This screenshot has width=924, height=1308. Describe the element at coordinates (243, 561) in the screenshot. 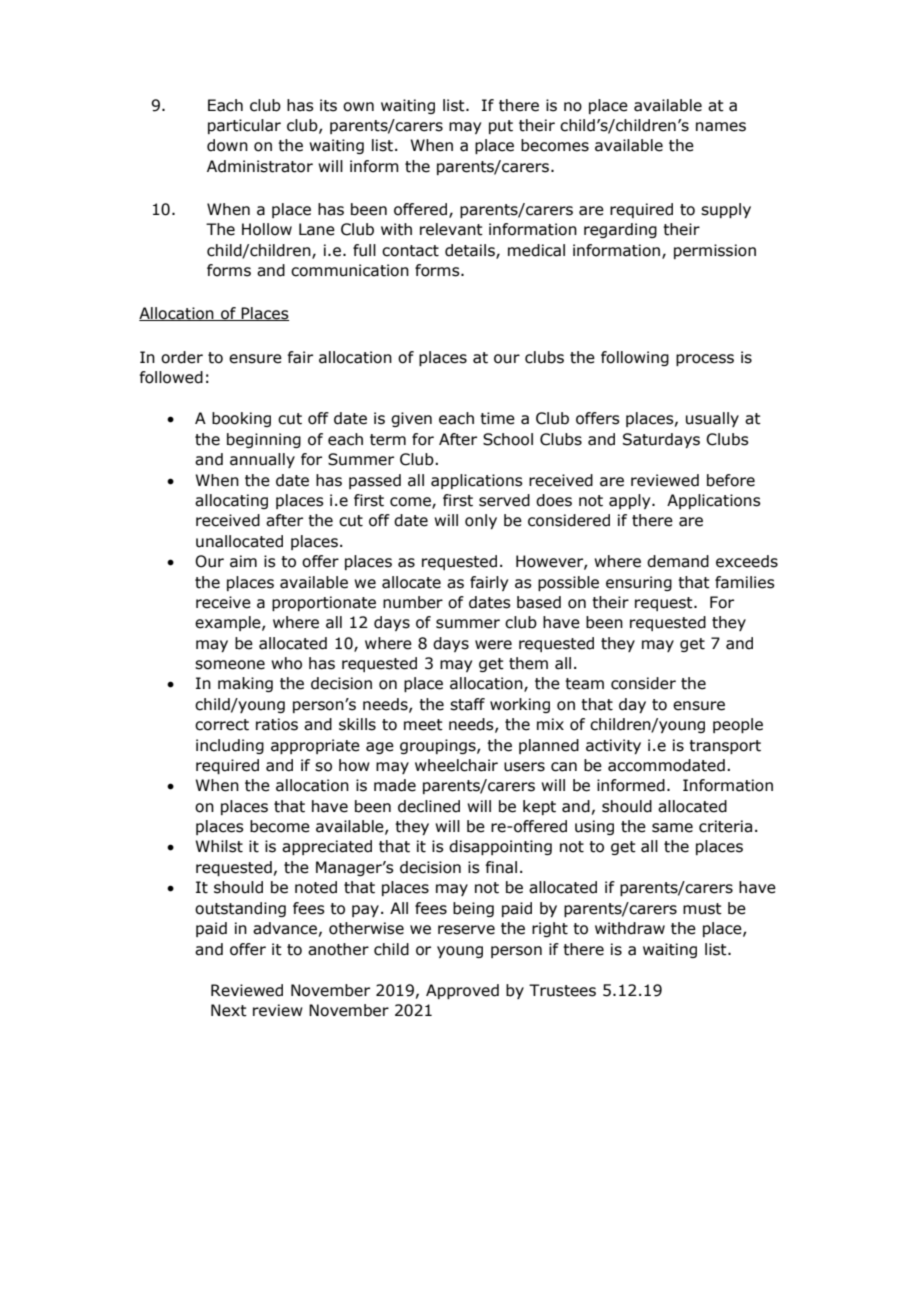

I see `aim` at that location.
